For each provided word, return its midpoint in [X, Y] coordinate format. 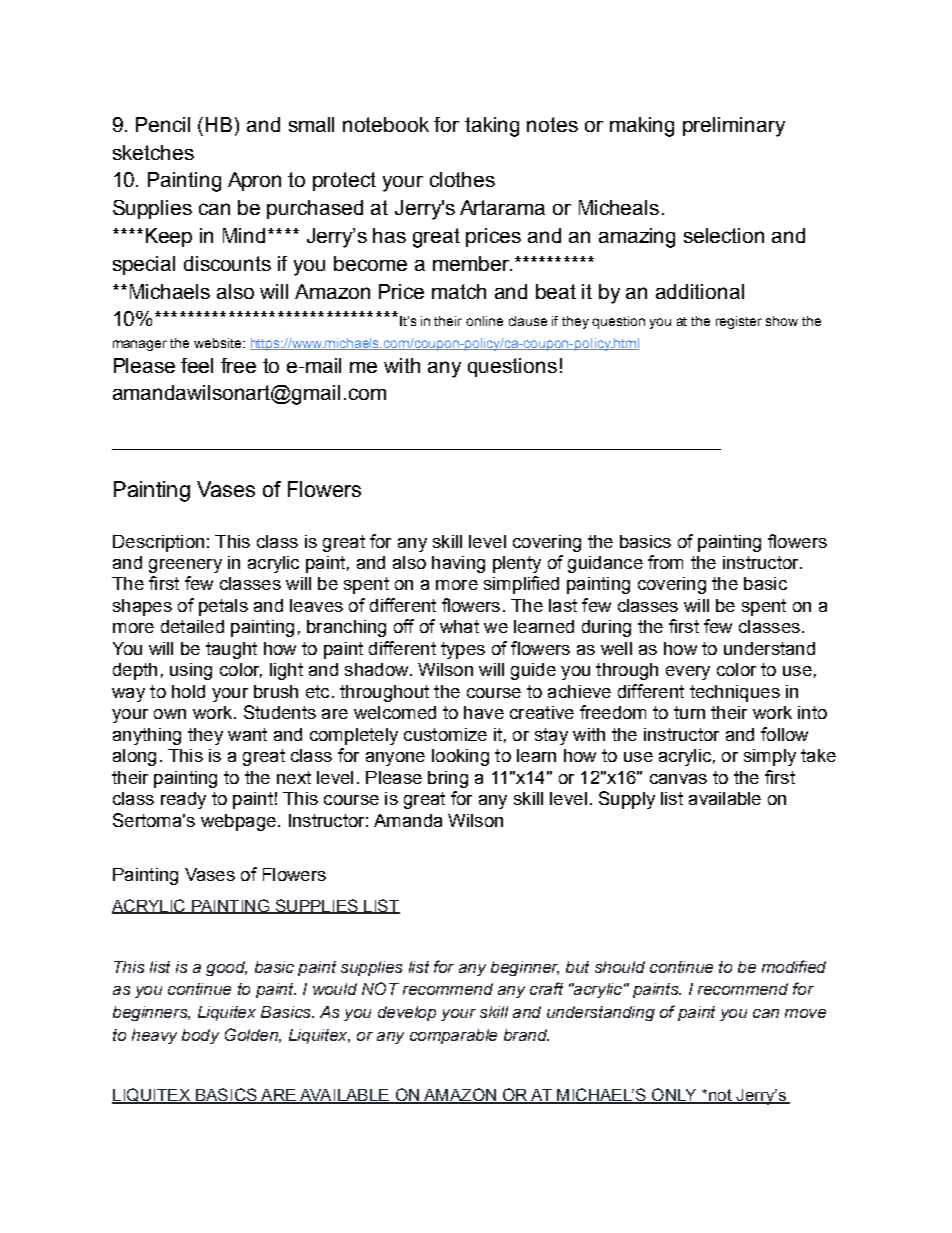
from [665, 562]
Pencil [163, 124]
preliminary [734, 127]
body [200, 1036]
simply [770, 757]
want [247, 734]
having [458, 564]
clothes [462, 179]
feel [197, 365]
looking [460, 757]
